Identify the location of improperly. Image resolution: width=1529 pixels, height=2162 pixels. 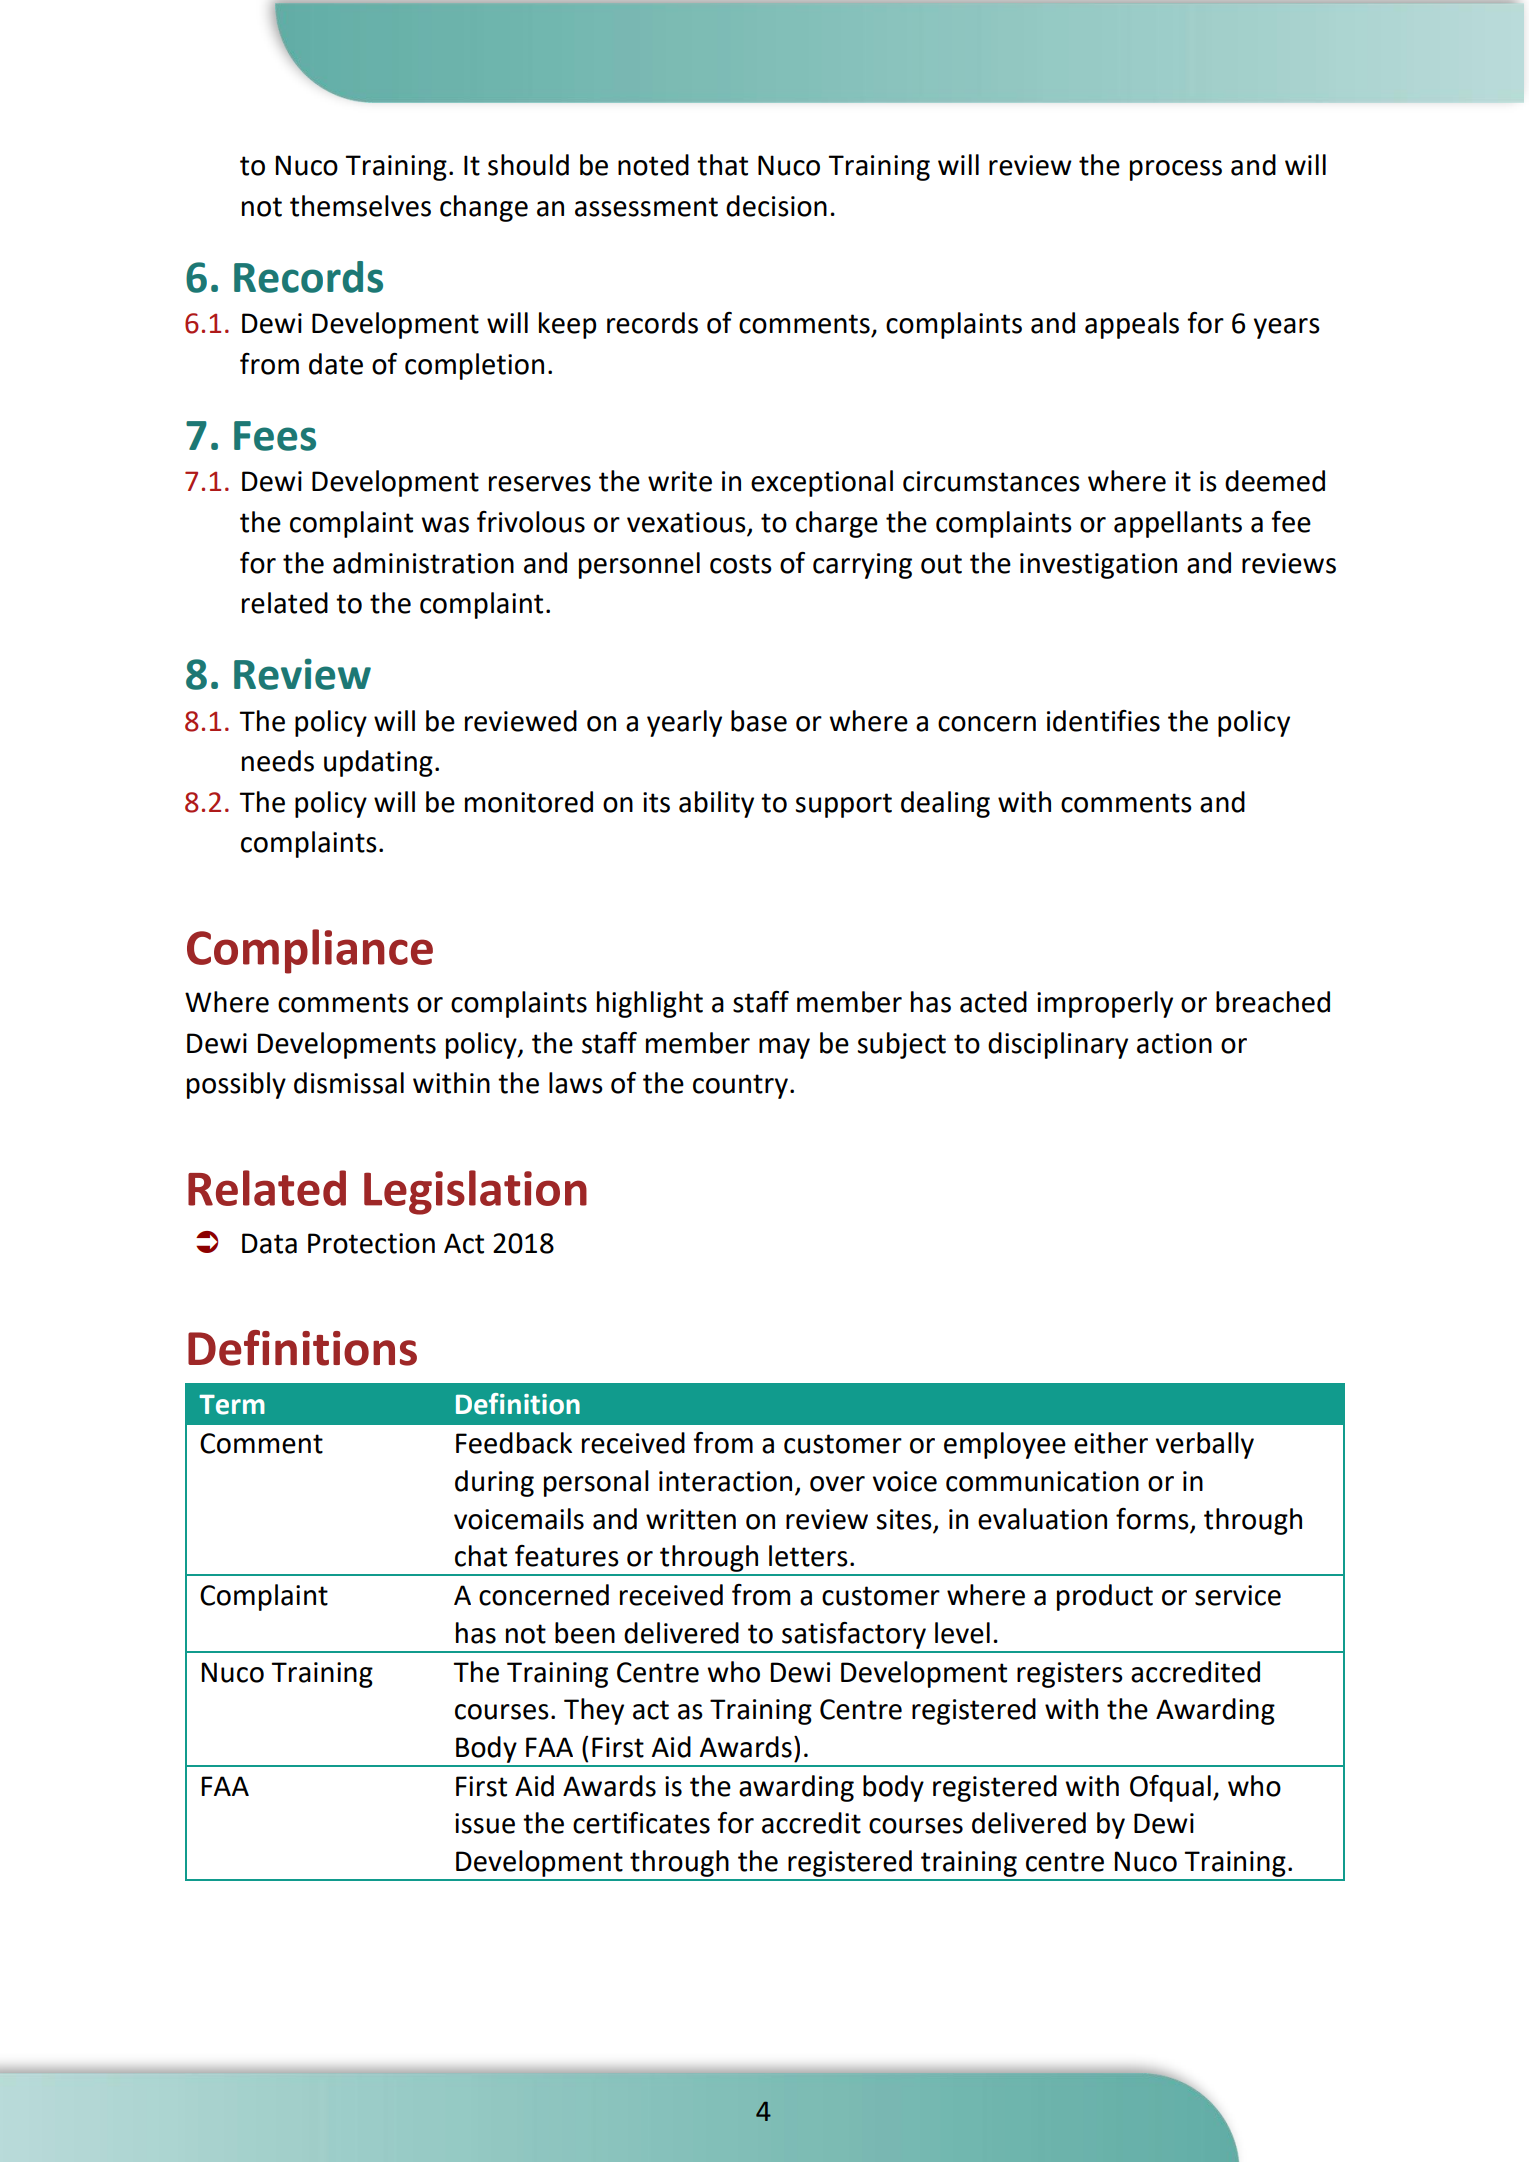
(1105, 1004).
